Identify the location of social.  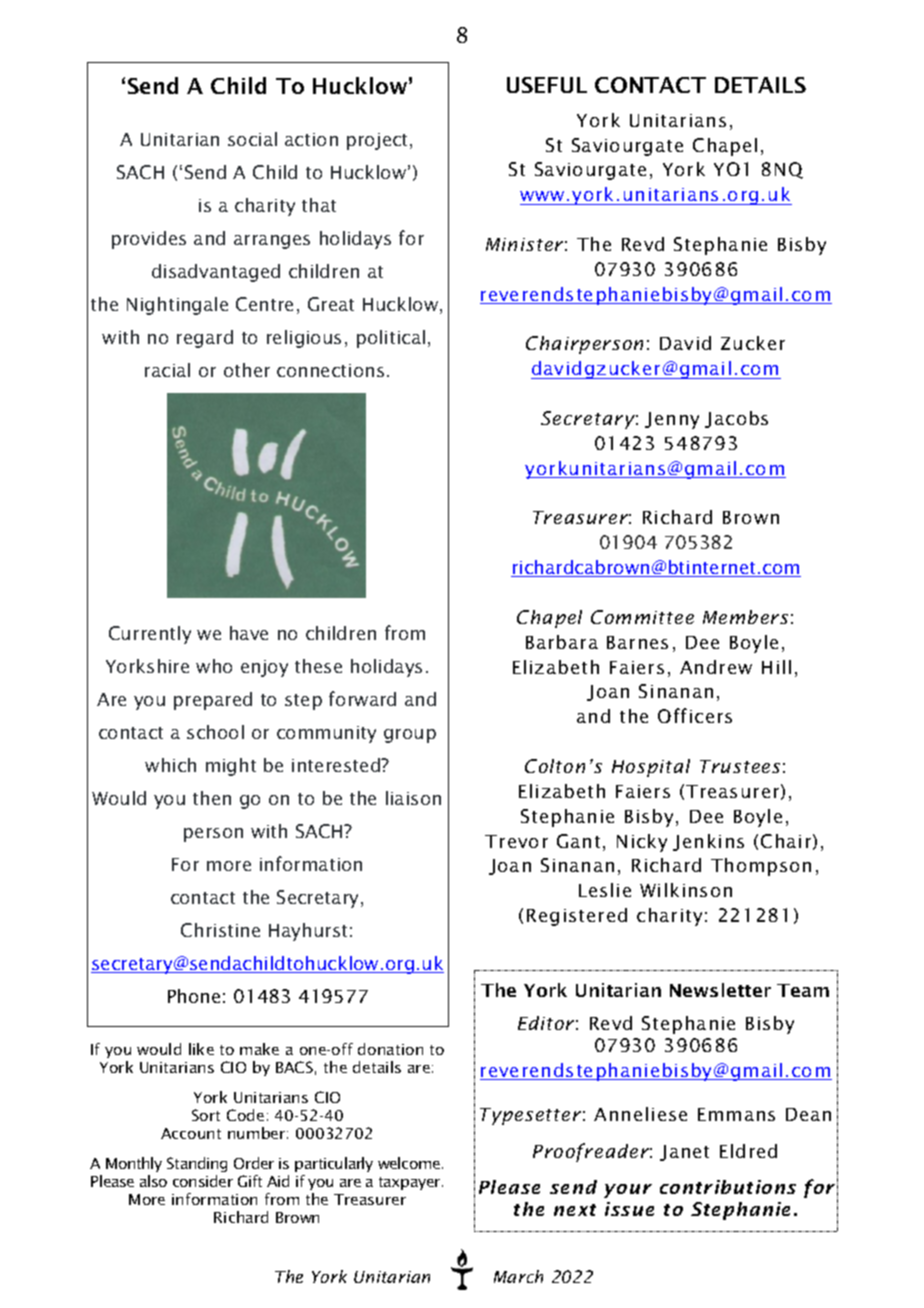
(252, 139).
